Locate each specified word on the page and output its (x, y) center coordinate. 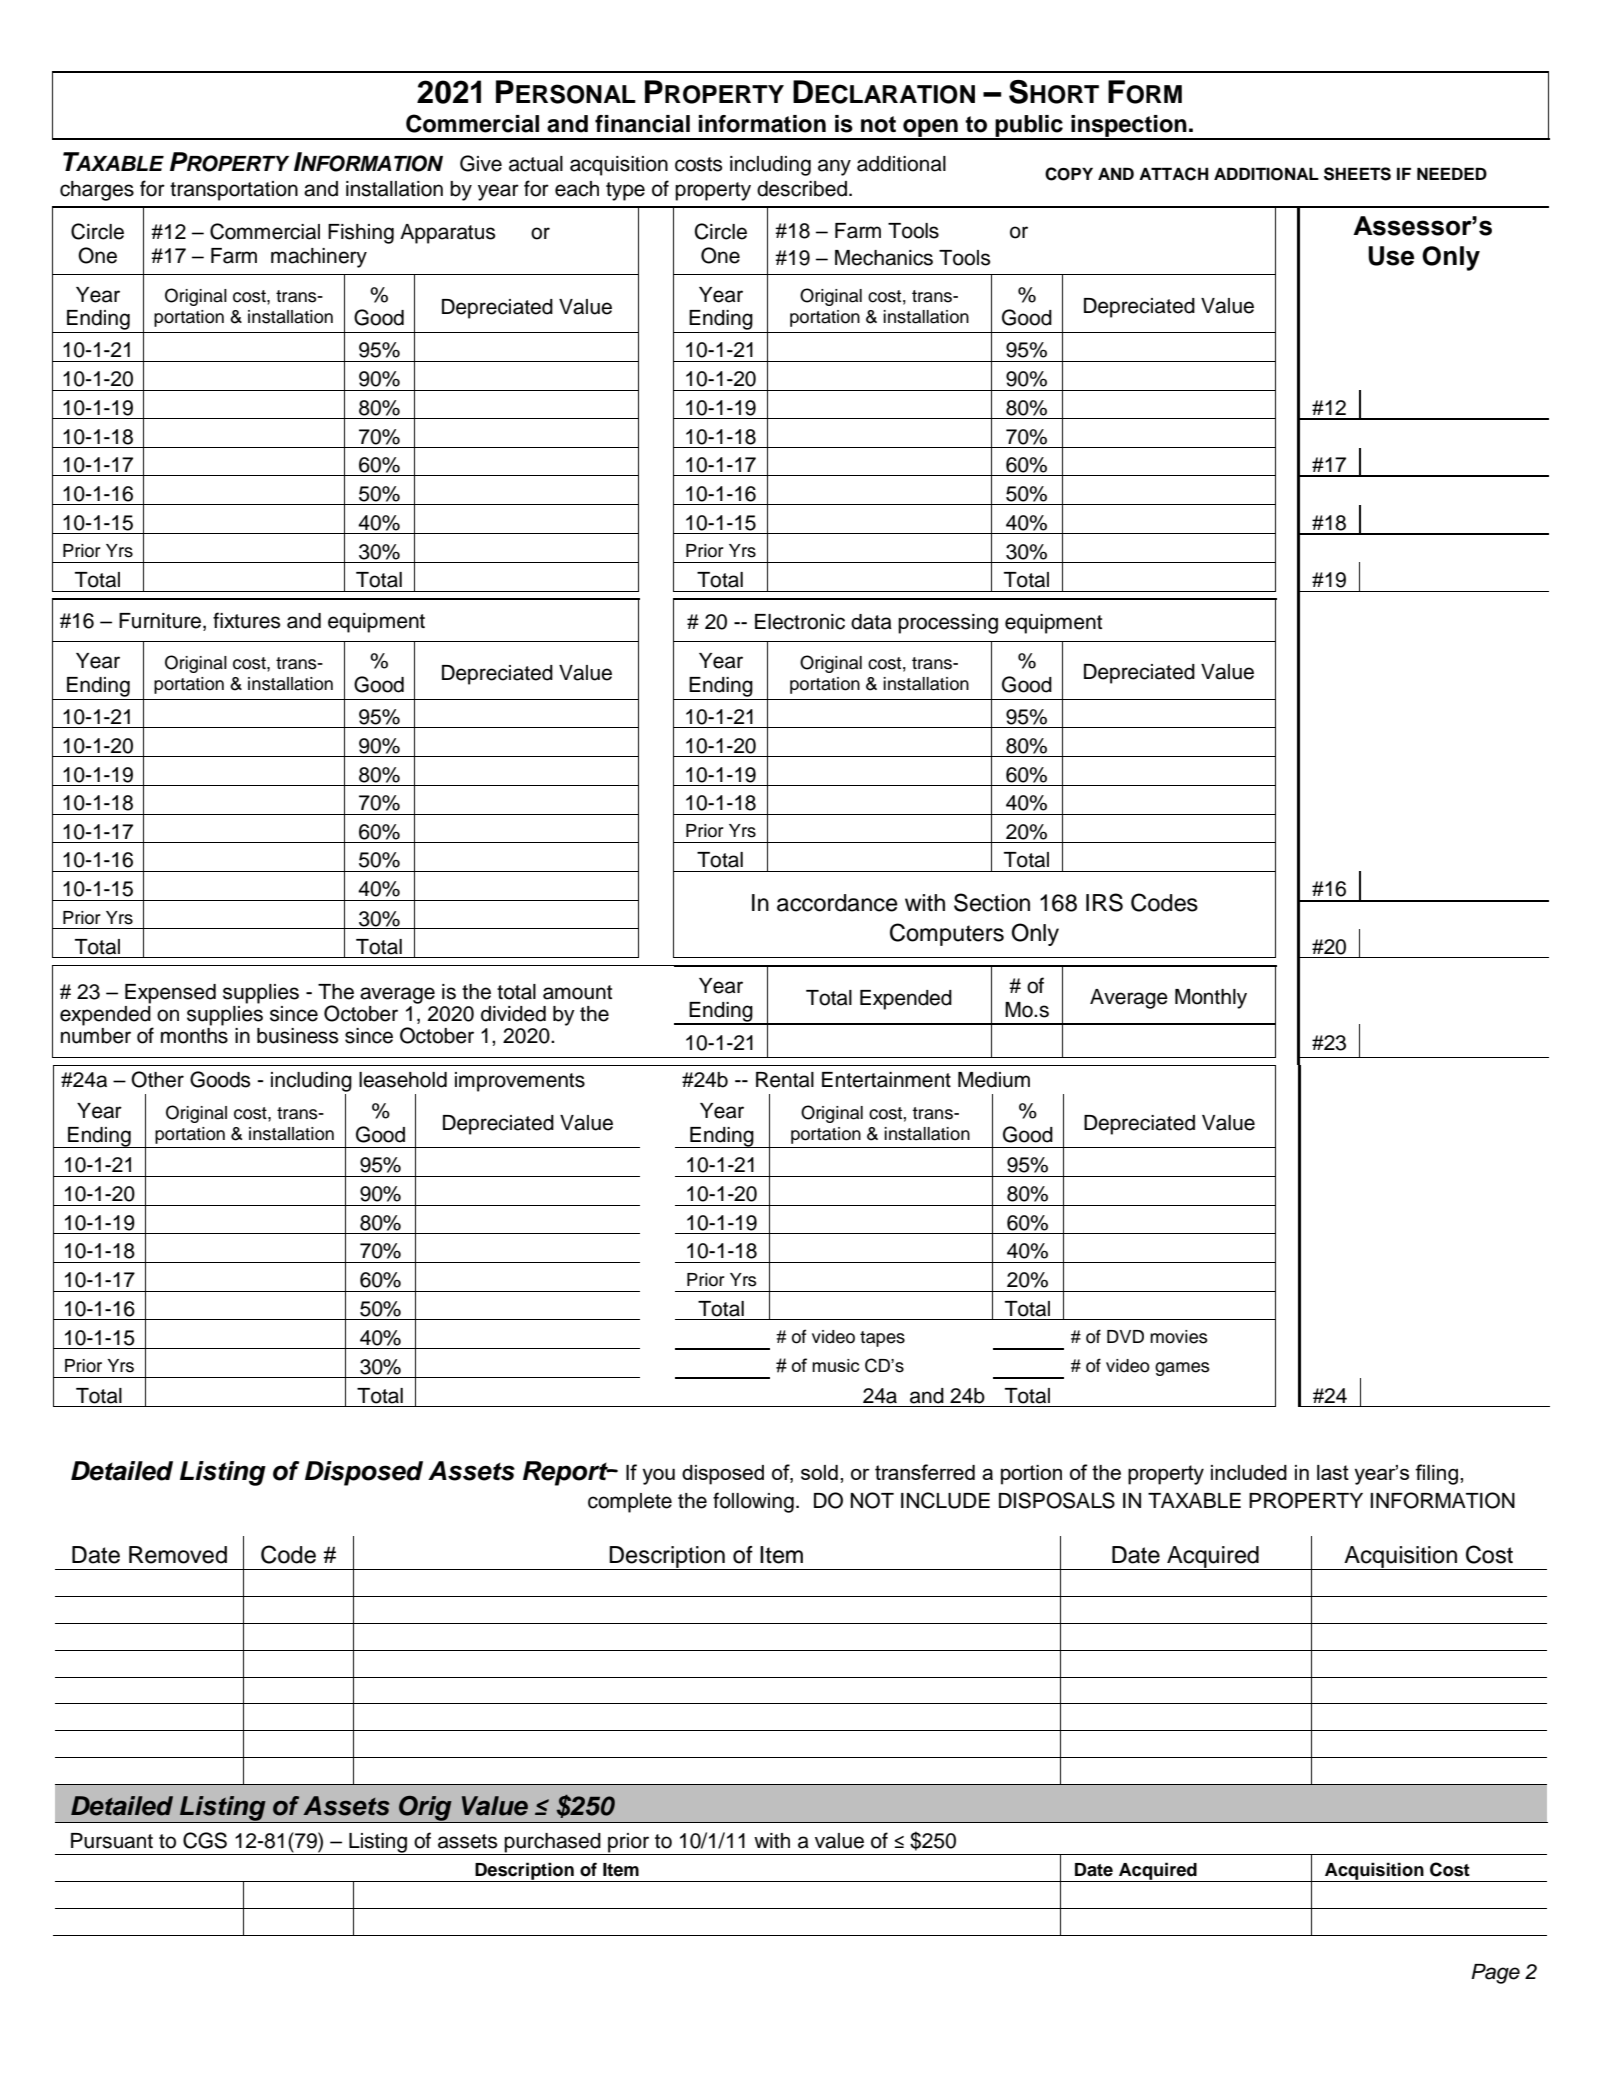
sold (819, 1472)
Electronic (800, 622)
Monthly (1211, 999)
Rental (785, 1080)
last (1333, 1472)
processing (948, 624)
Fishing (361, 234)
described (802, 189)
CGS (205, 1840)
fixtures (246, 620)
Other (157, 1079)
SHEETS (1357, 174)
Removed (178, 1555)
